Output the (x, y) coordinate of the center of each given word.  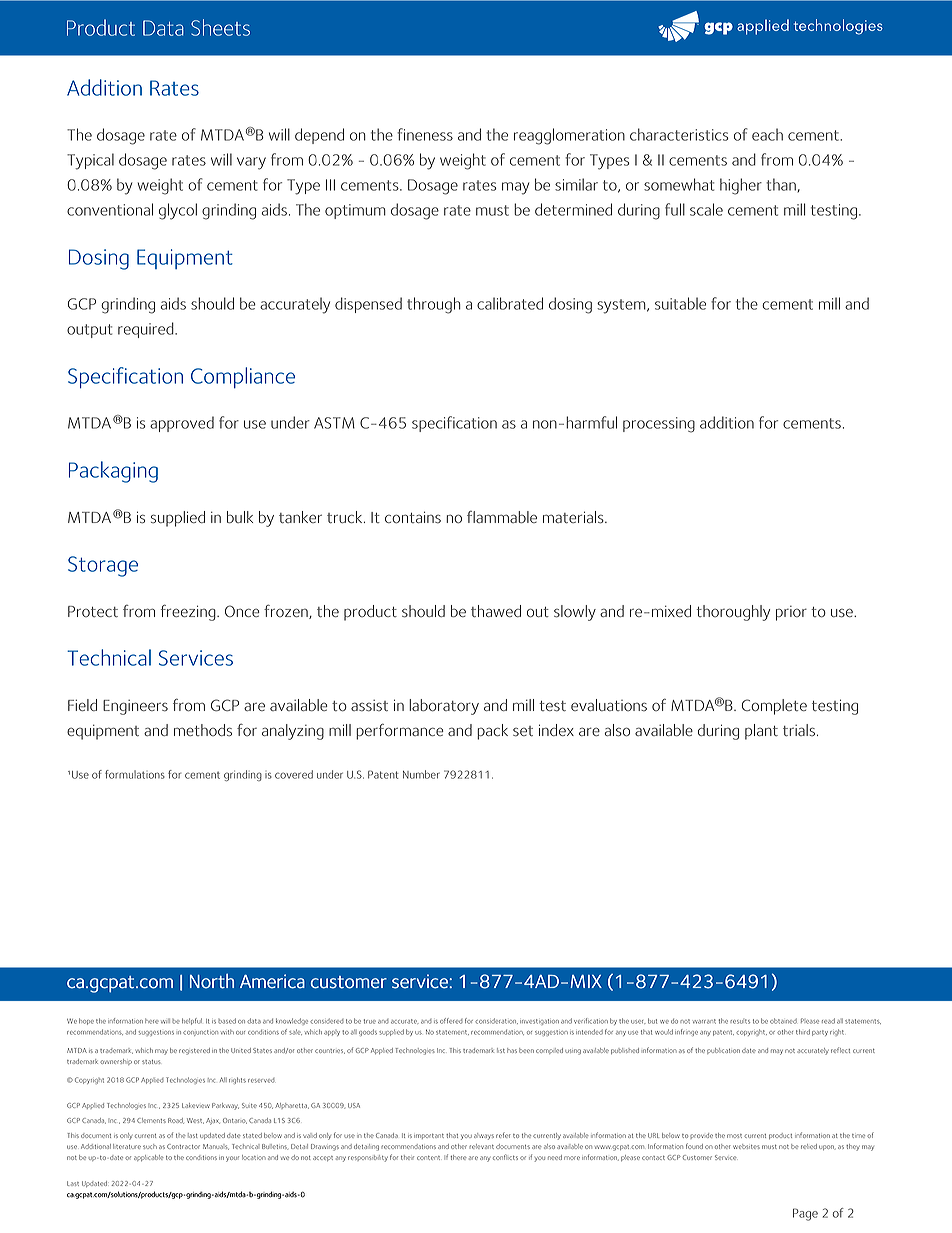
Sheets (220, 27)
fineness (425, 134)
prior (791, 613)
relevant (481, 1146)
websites (746, 1146)
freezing (189, 613)
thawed (496, 611)
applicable (149, 1158)
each (767, 134)
